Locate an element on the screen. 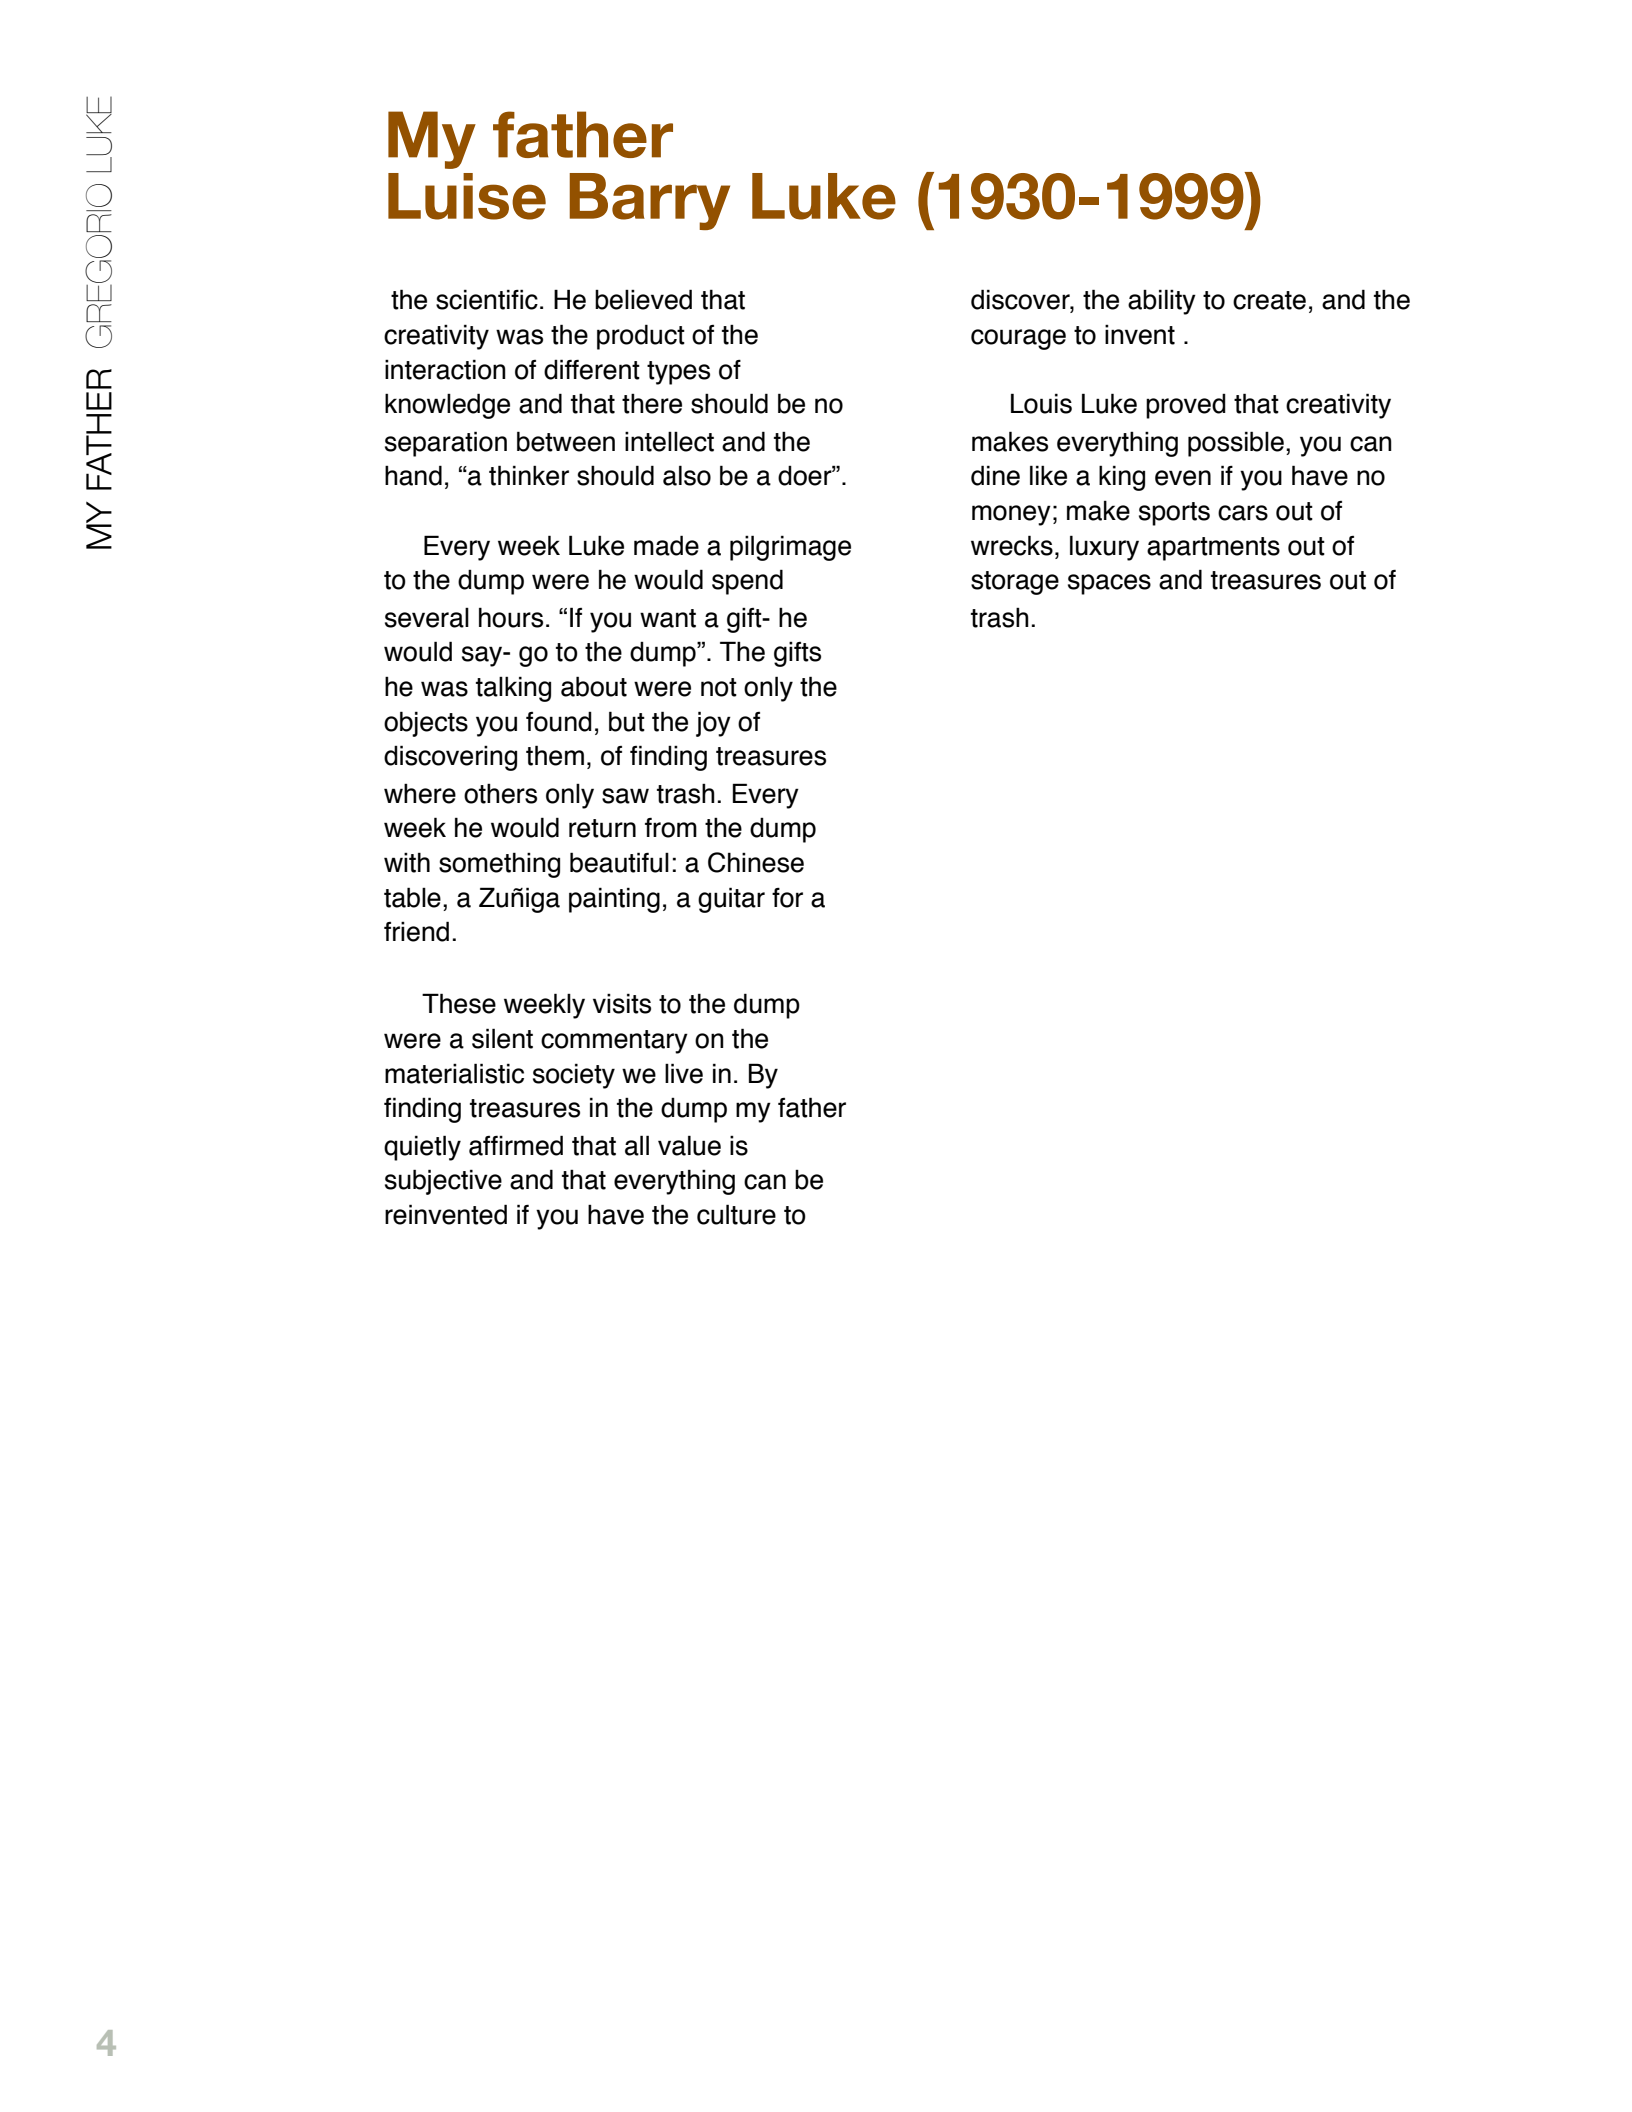  pilgrimage is located at coordinates (790, 548).
